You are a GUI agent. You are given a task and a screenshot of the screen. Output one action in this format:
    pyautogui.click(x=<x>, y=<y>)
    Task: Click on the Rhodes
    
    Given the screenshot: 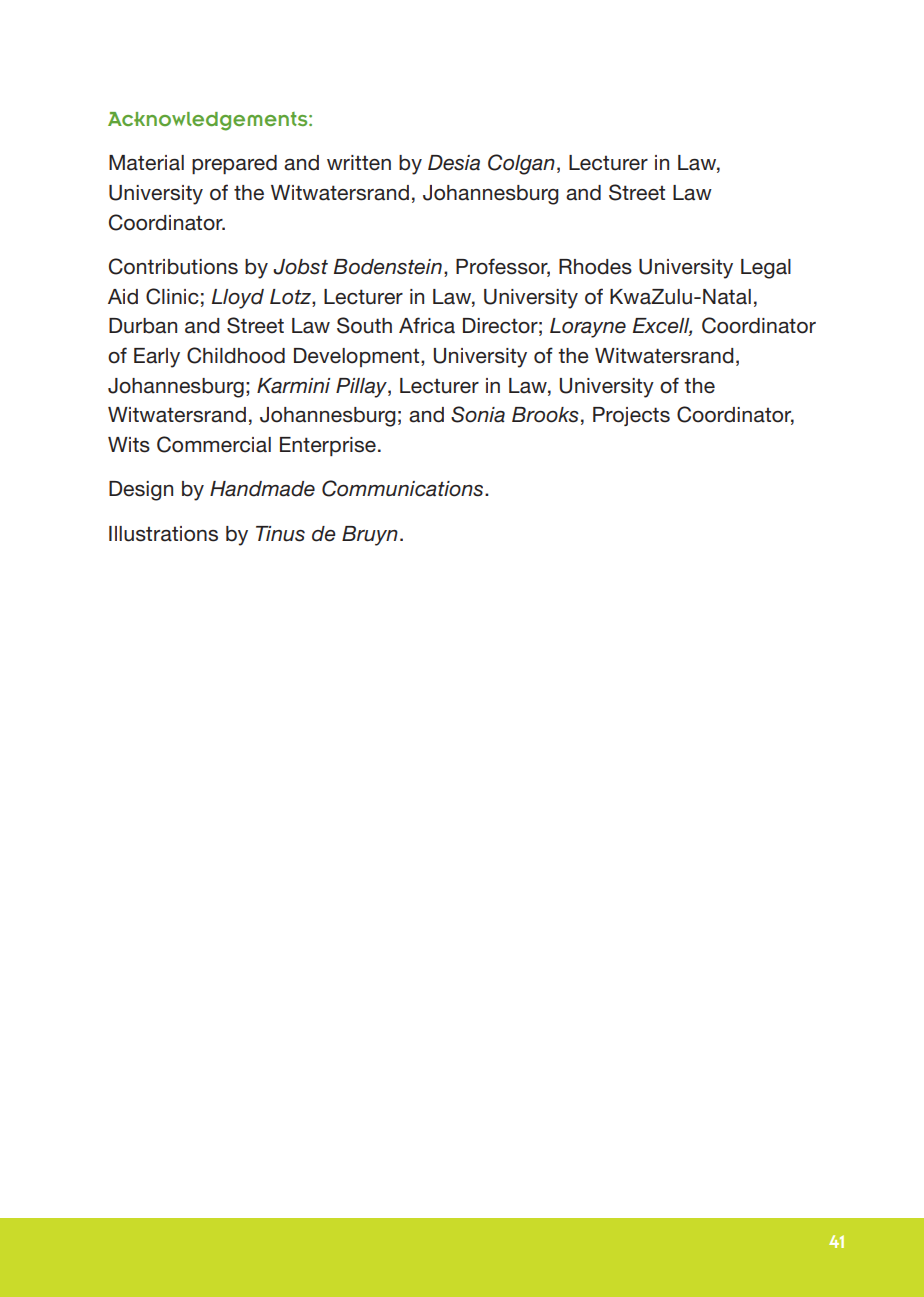 What is the action you would take?
    pyautogui.click(x=595, y=267)
